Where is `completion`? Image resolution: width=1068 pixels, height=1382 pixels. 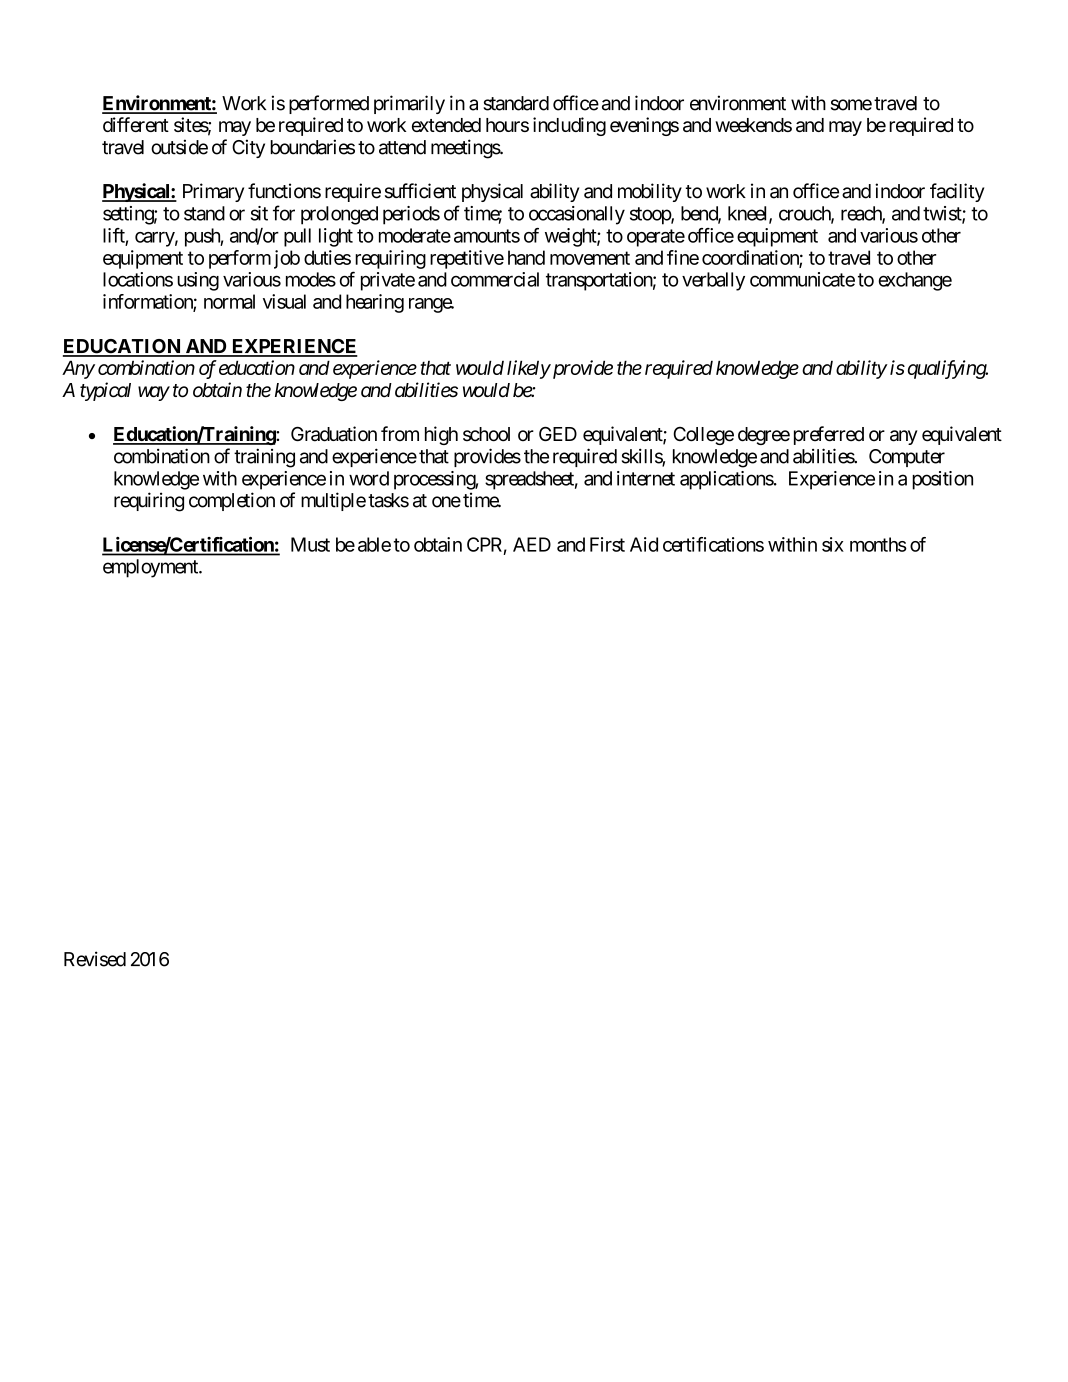
completion is located at coordinates (232, 501).
